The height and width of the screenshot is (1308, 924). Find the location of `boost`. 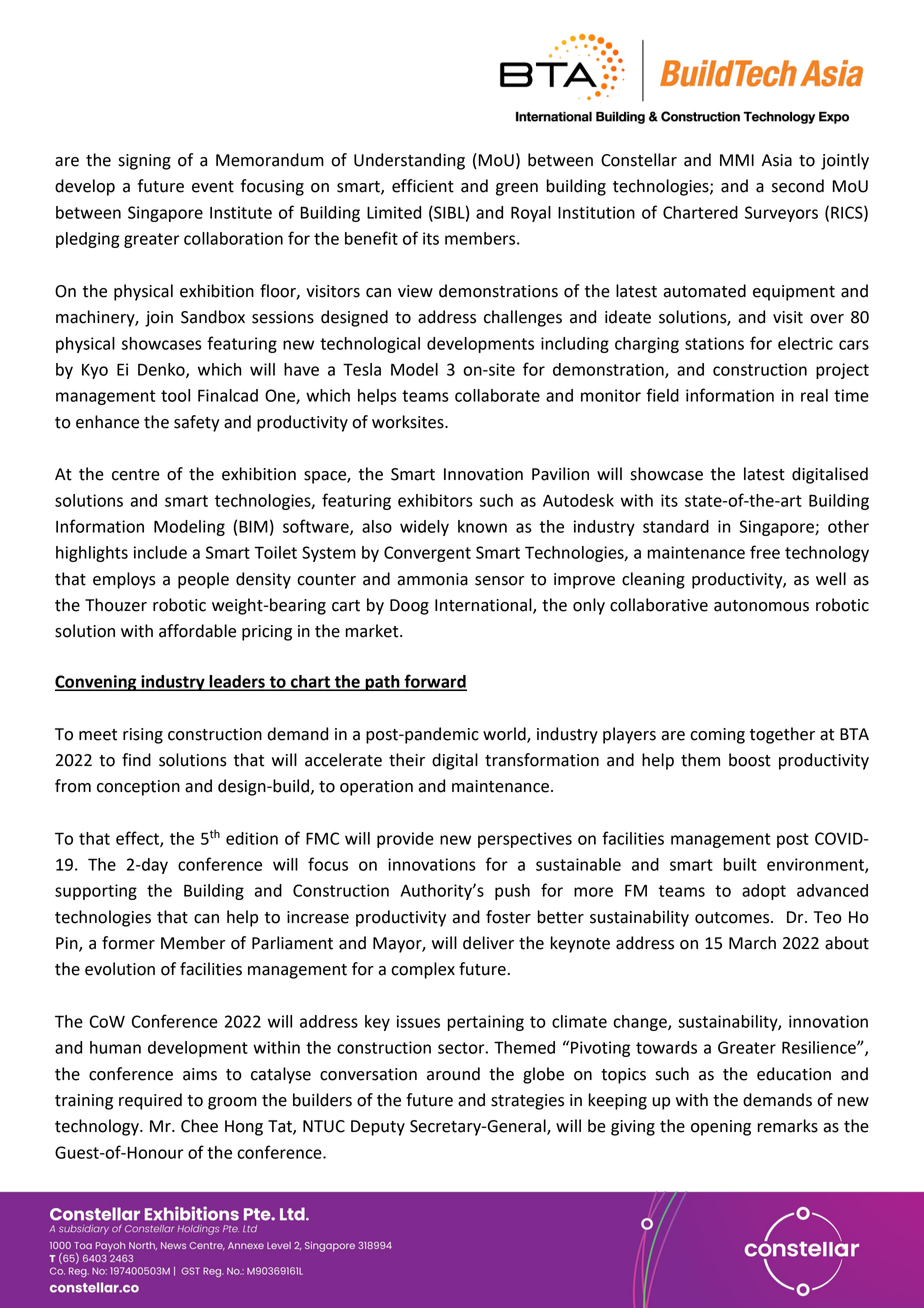

boost is located at coordinates (750, 760).
